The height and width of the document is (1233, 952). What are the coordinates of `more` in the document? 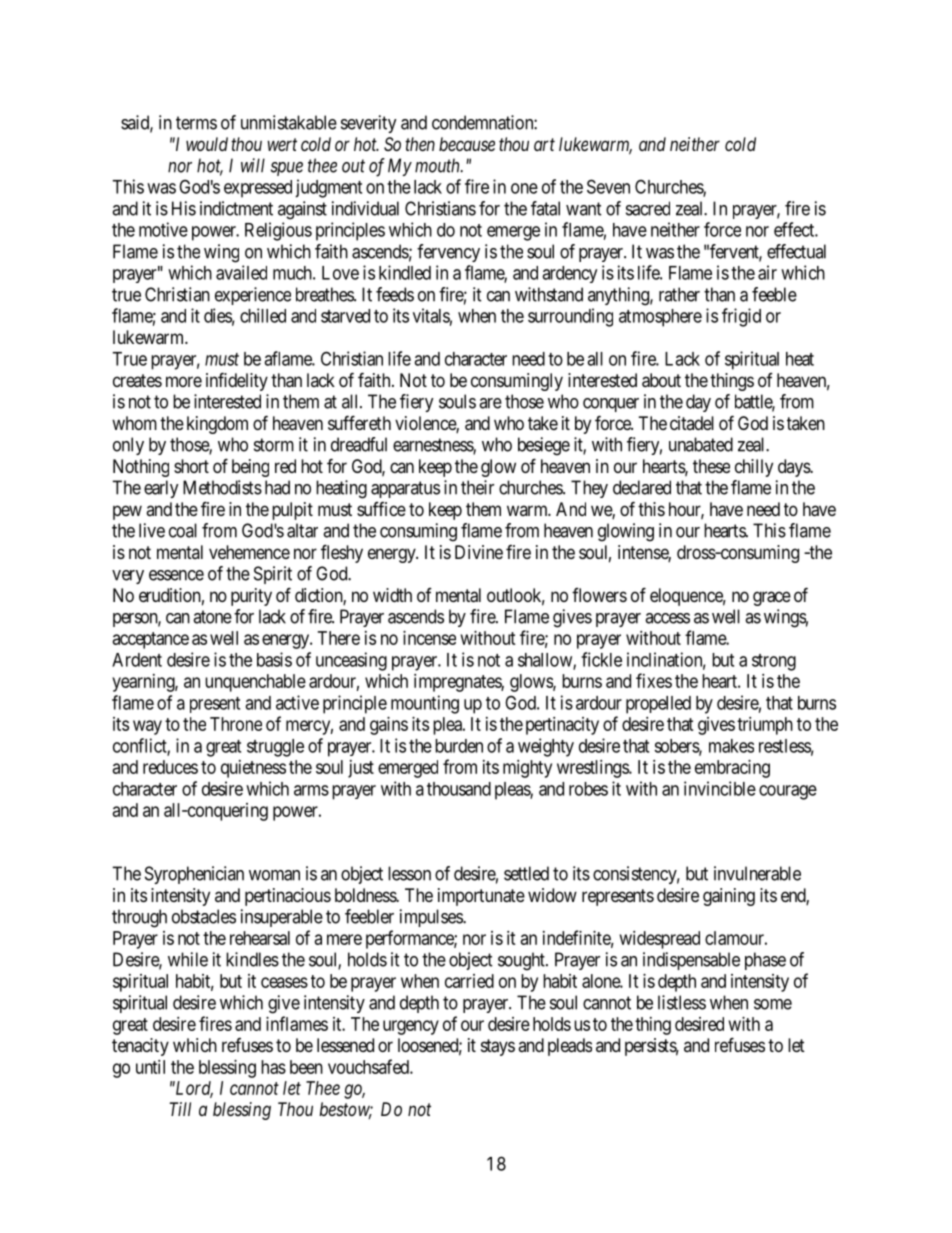 It's located at (184, 381).
